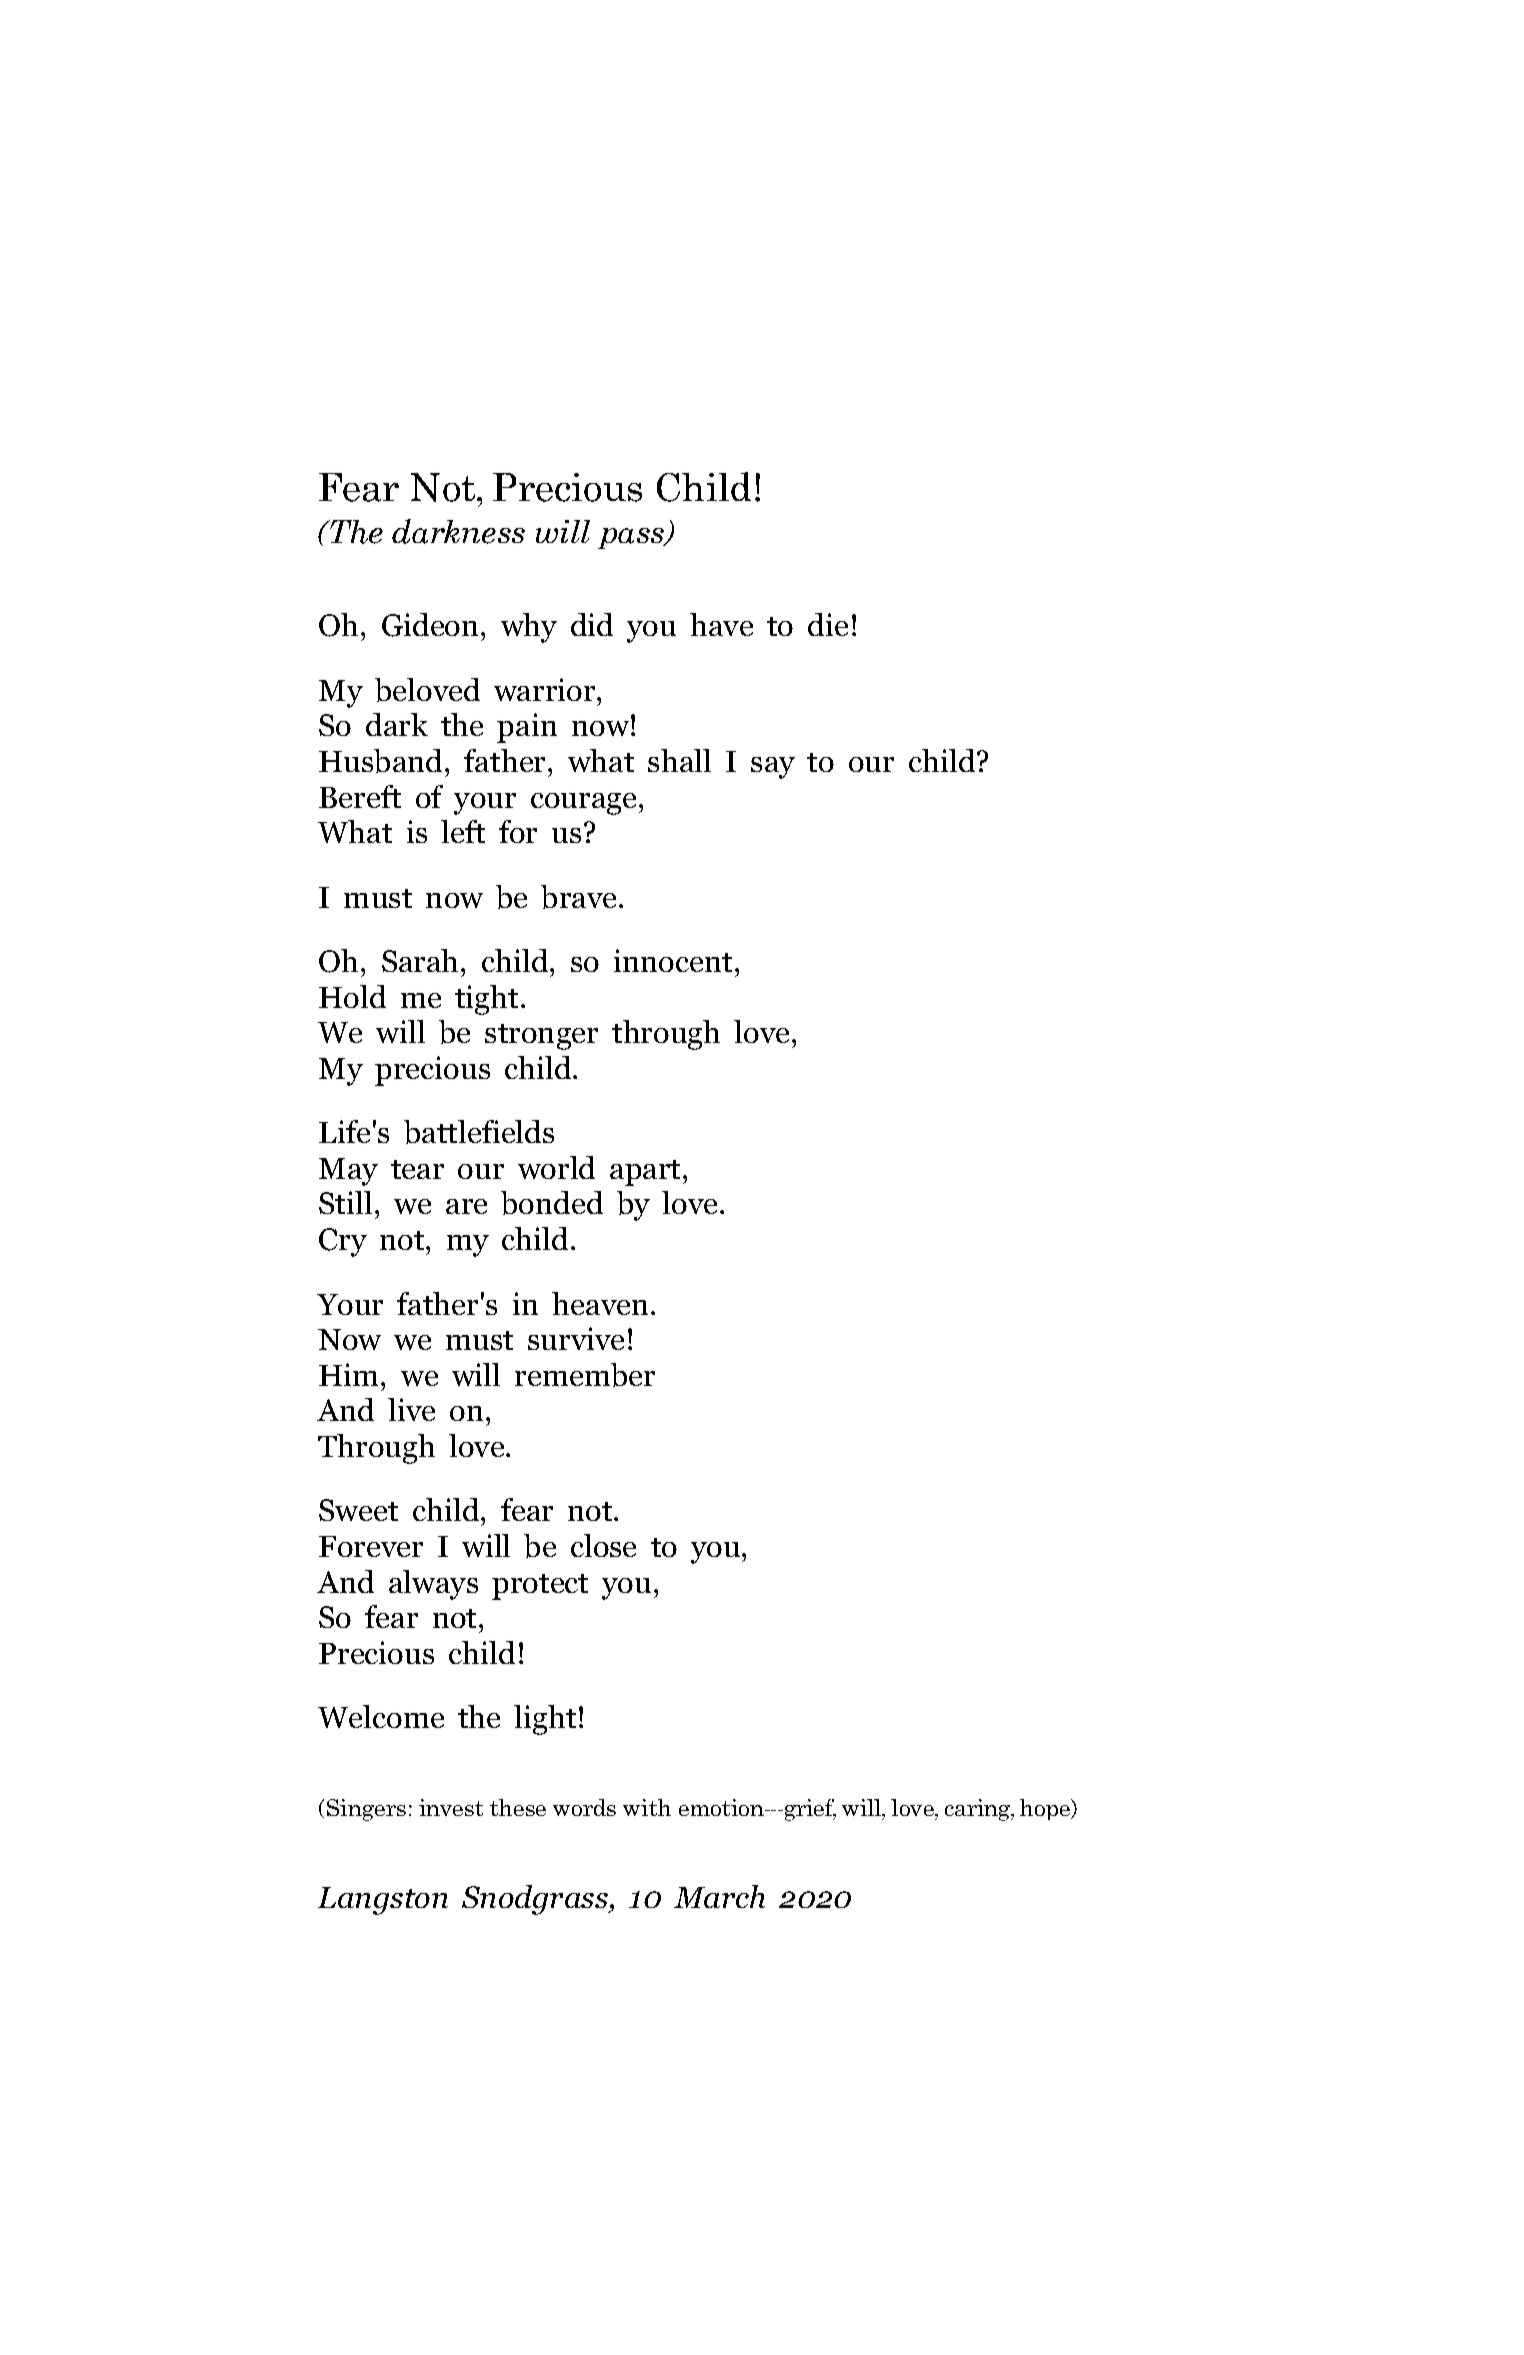 Image resolution: width=1524 pixels, height=2355 pixels. Describe the element at coordinates (430, 625) in the page. I see `Gideon` at that location.
